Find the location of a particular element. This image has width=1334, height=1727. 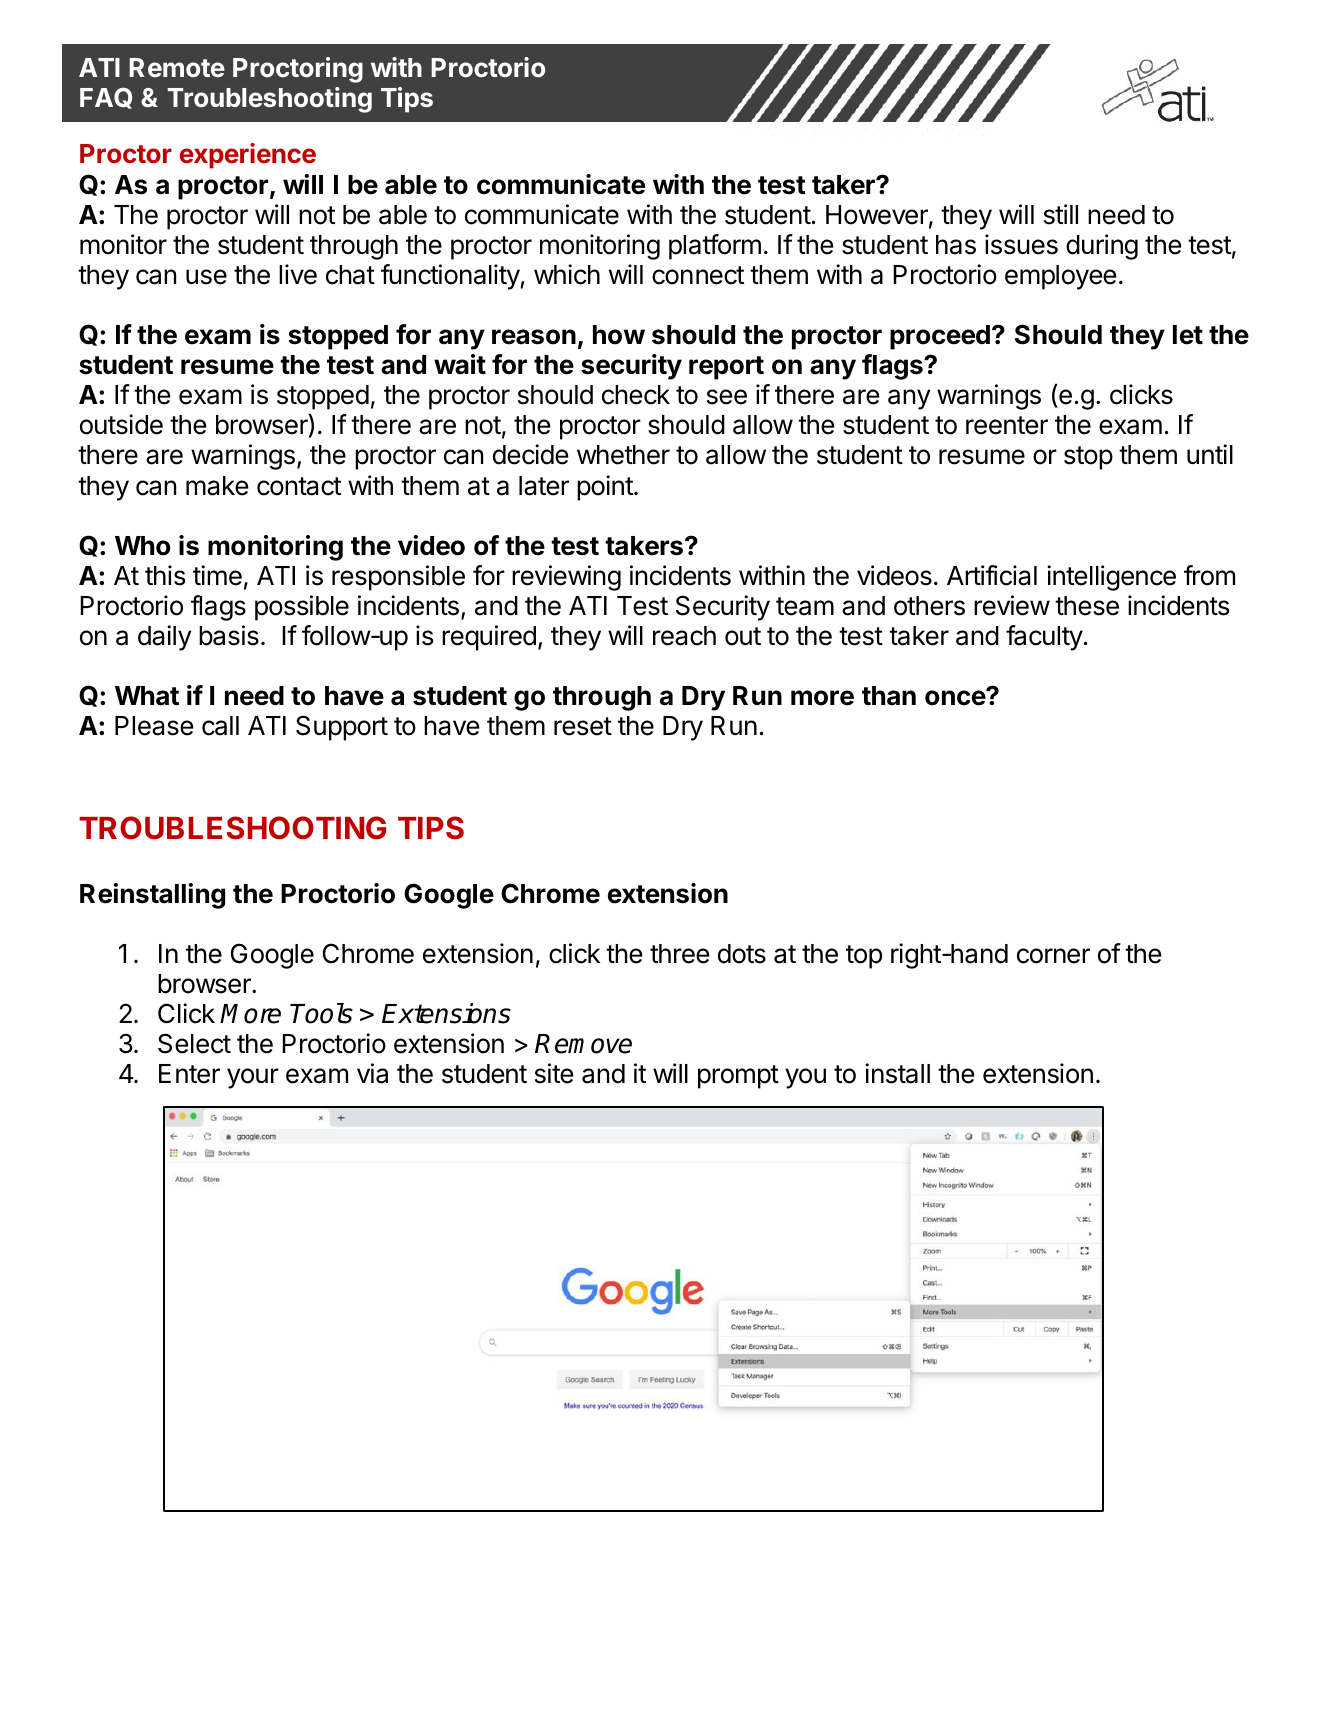

let is located at coordinates (1188, 335).
